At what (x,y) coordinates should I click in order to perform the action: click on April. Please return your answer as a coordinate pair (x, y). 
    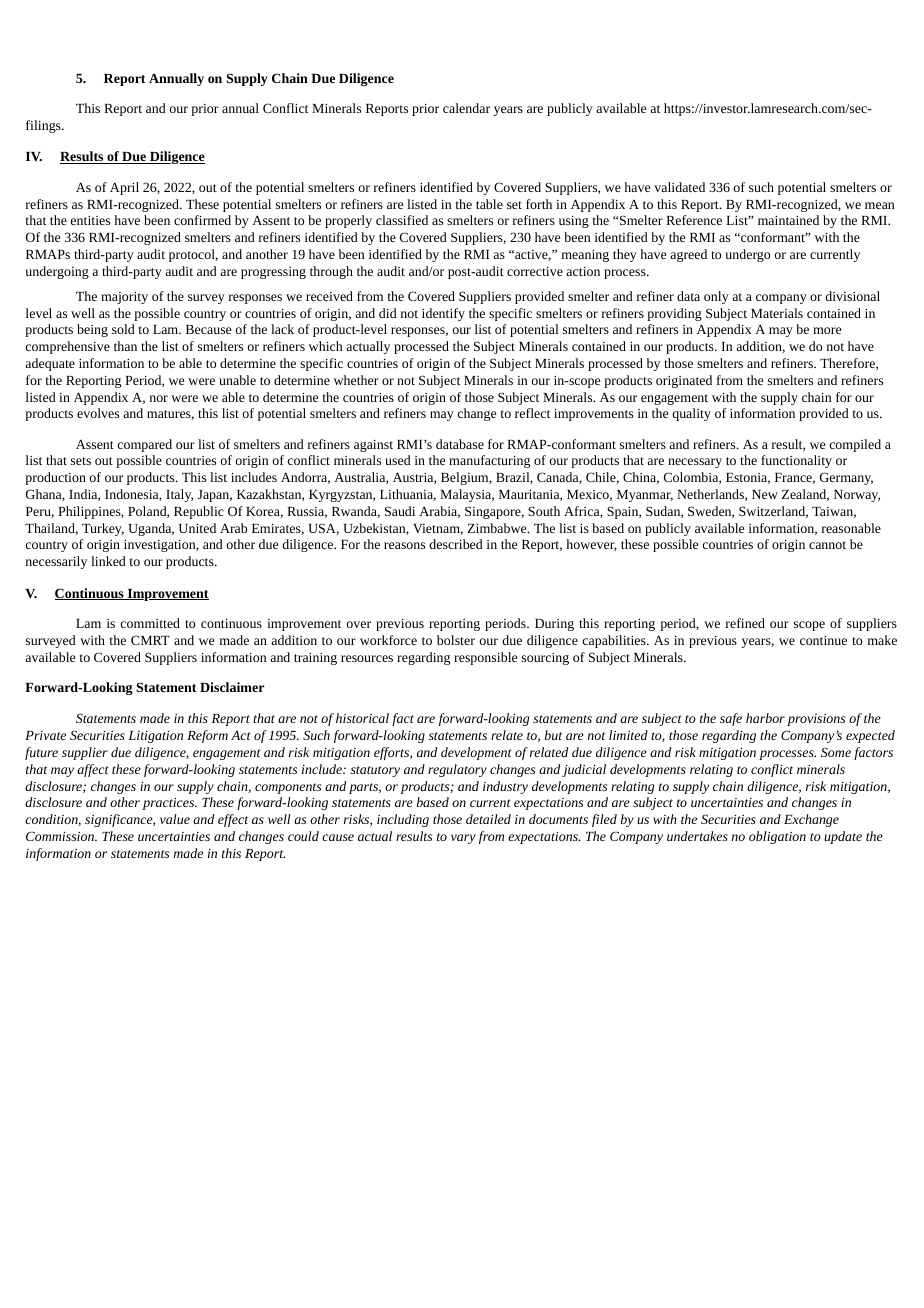
    Looking at the image, I should click on (124, 188).
